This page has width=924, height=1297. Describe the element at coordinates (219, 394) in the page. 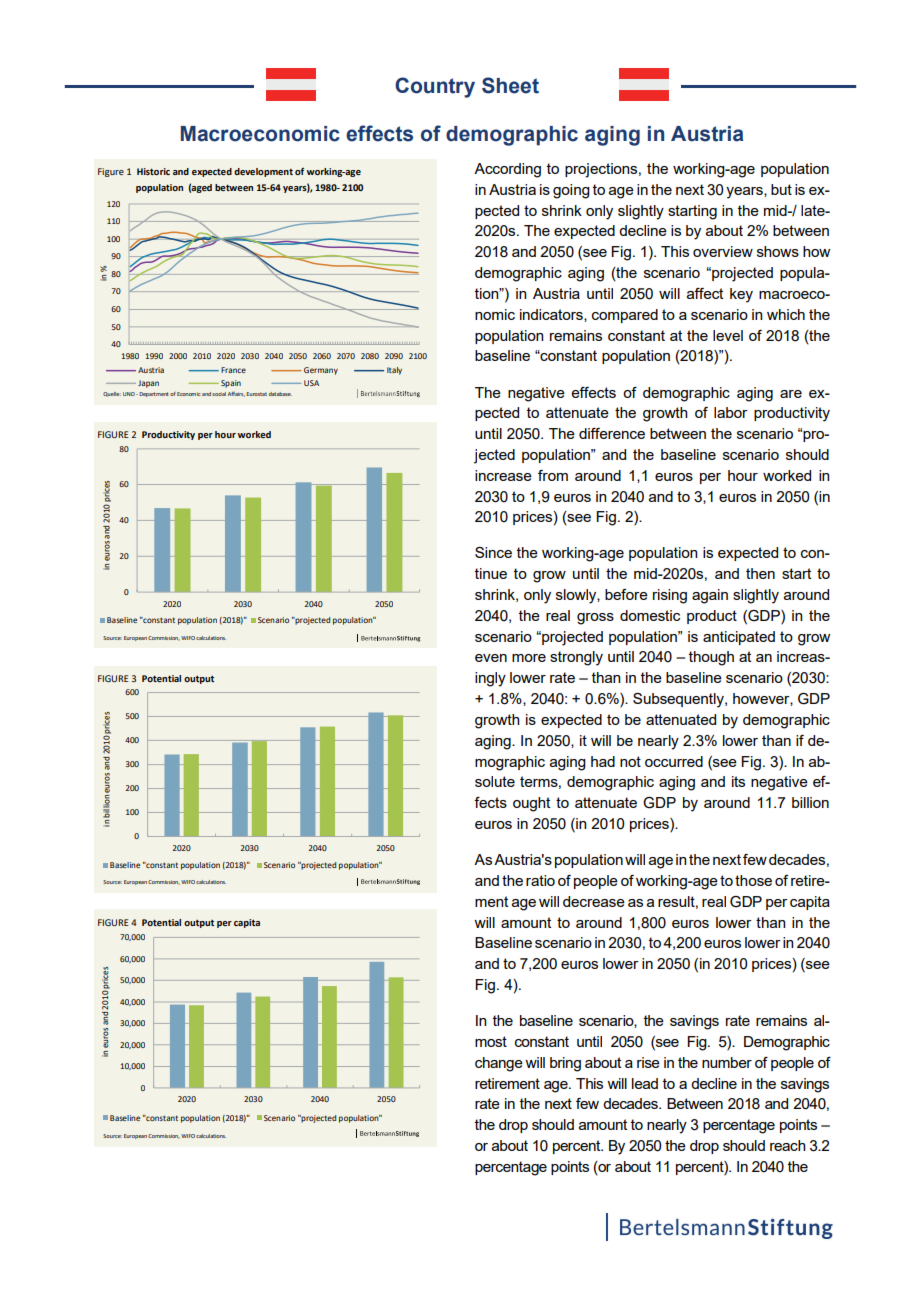

I see `social` at that location.
